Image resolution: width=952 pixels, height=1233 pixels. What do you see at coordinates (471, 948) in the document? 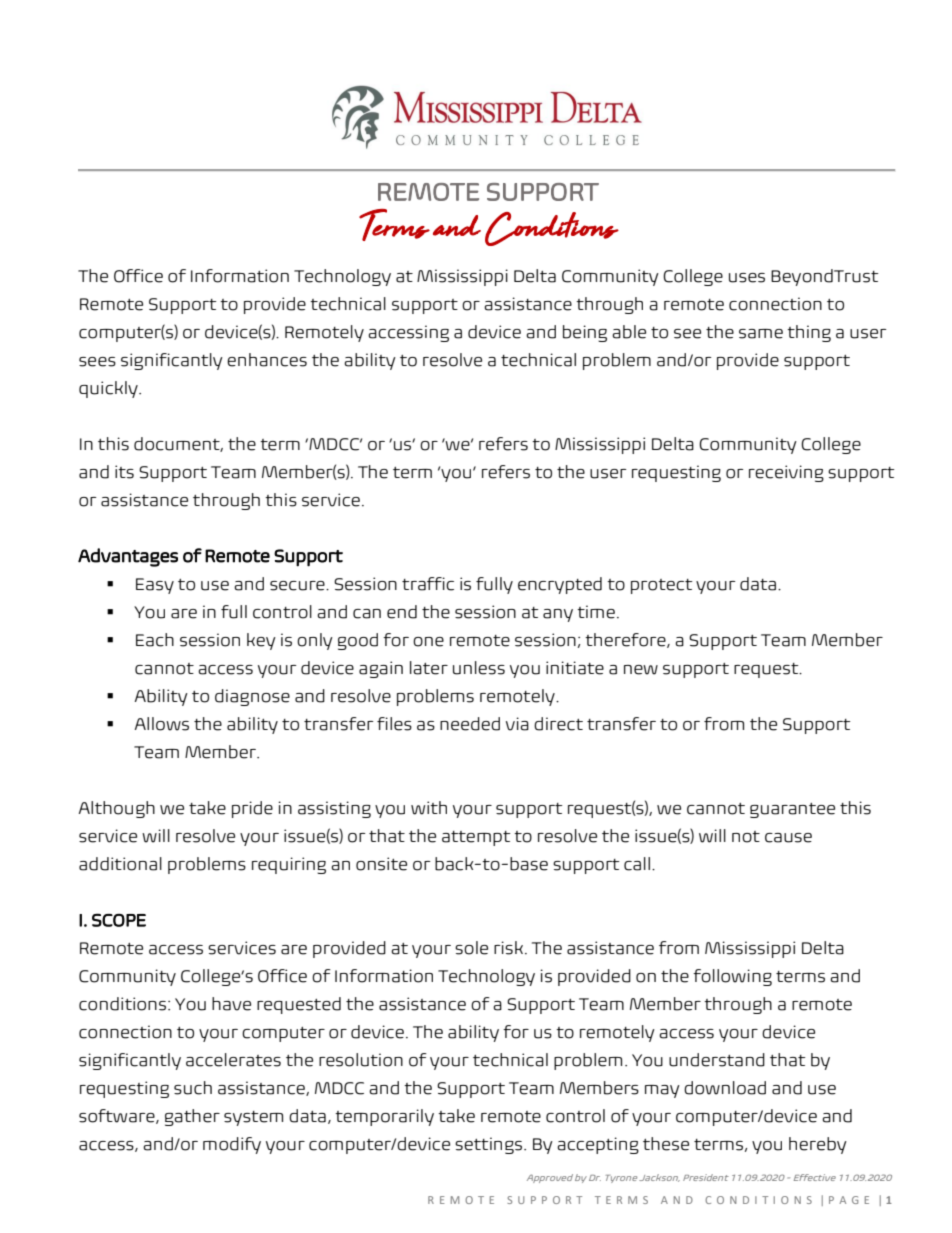
I see `sole` at bounding box center [471, 948].
